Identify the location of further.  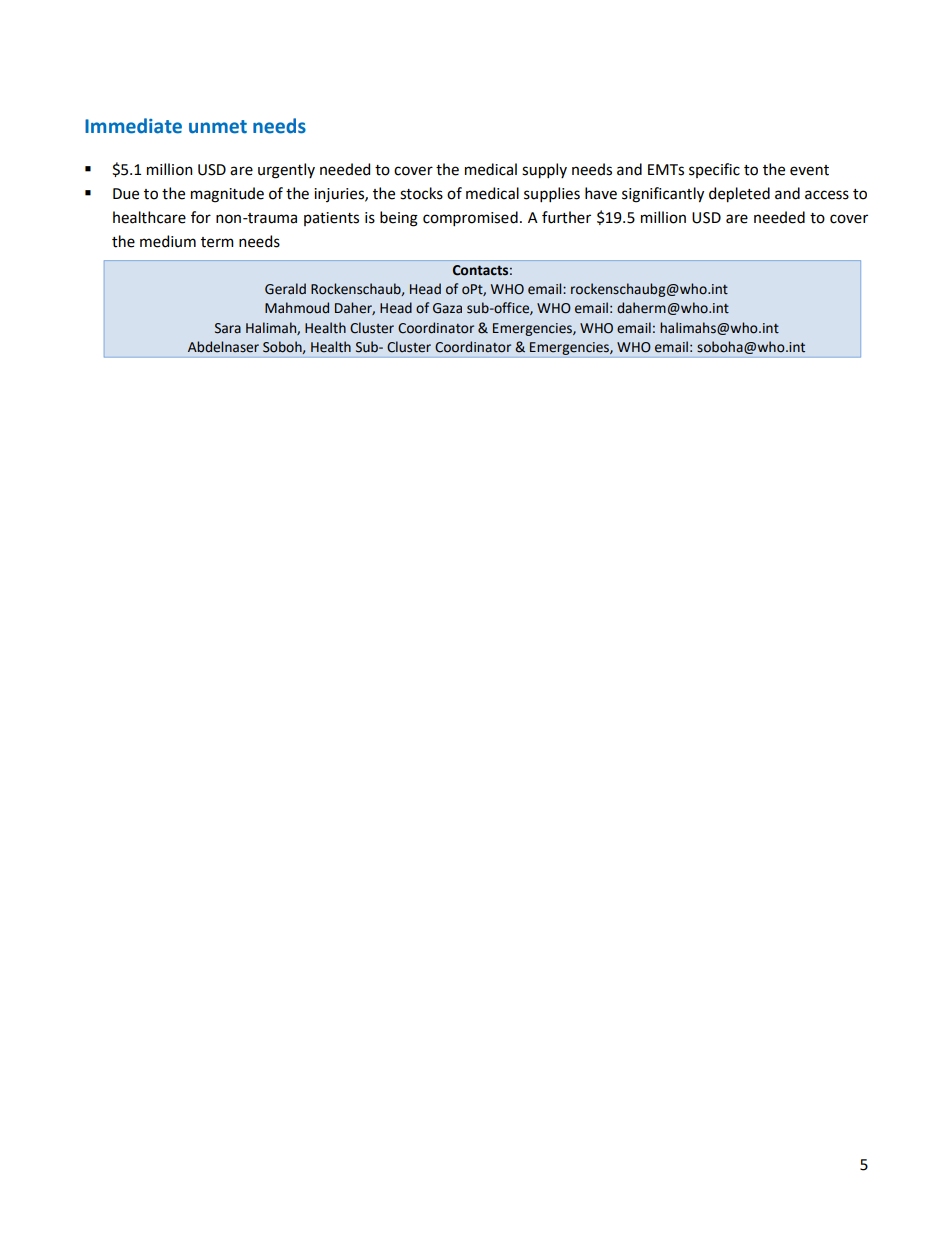
(566, 217).
